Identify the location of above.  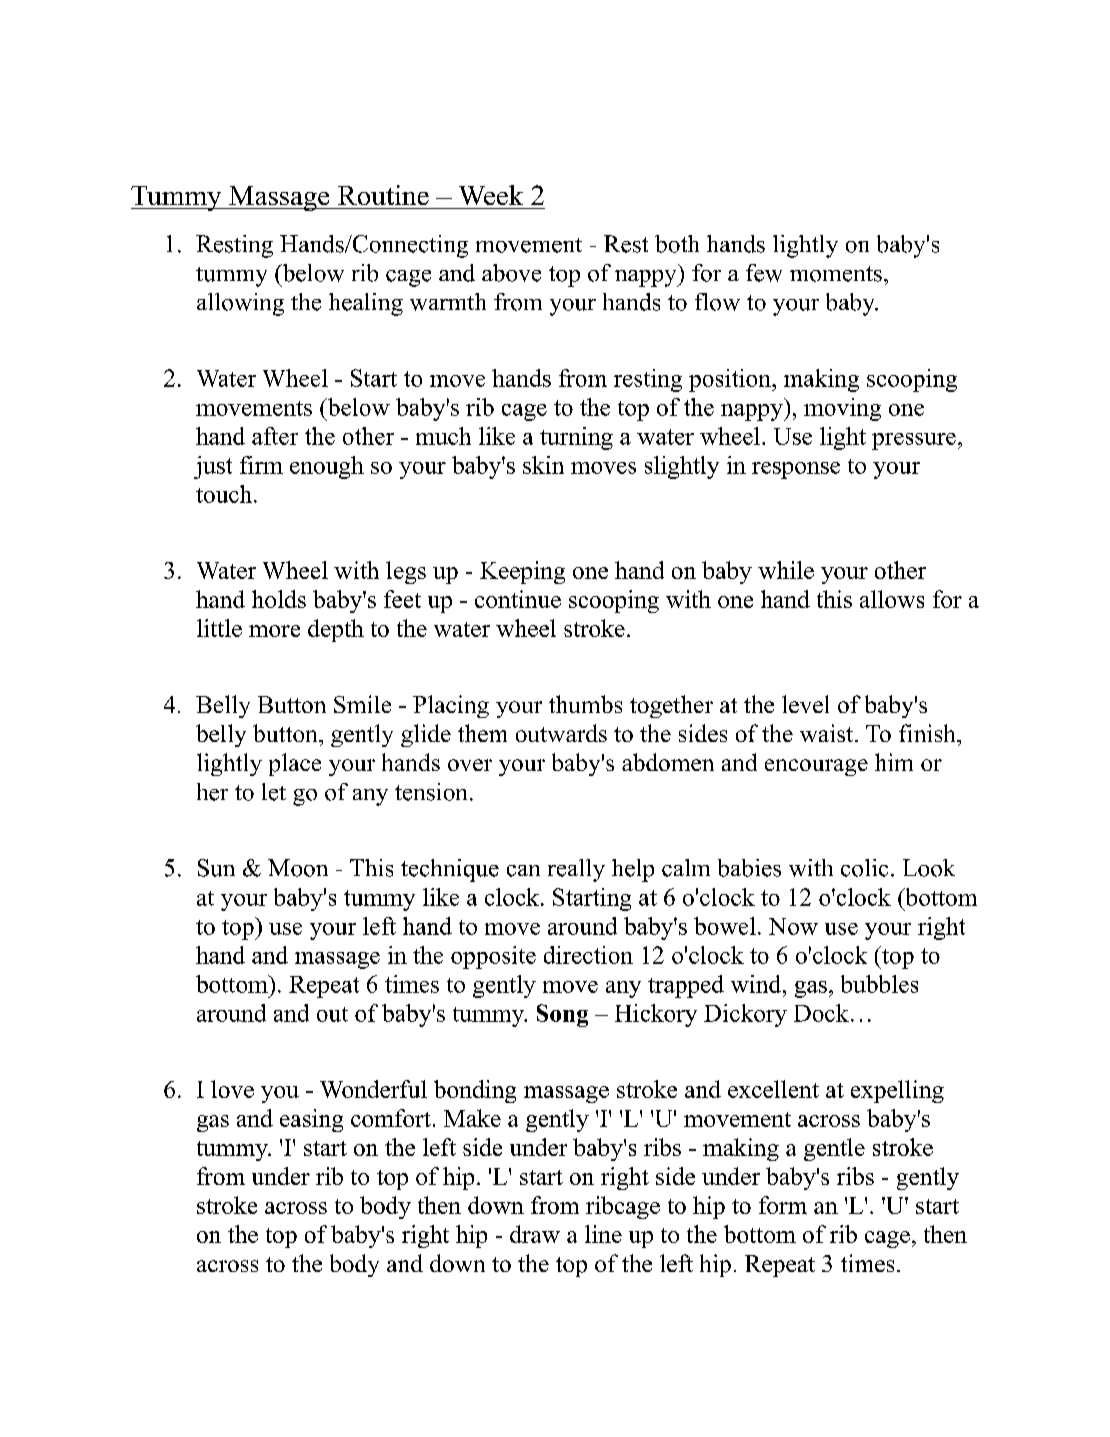
(511, 273).
